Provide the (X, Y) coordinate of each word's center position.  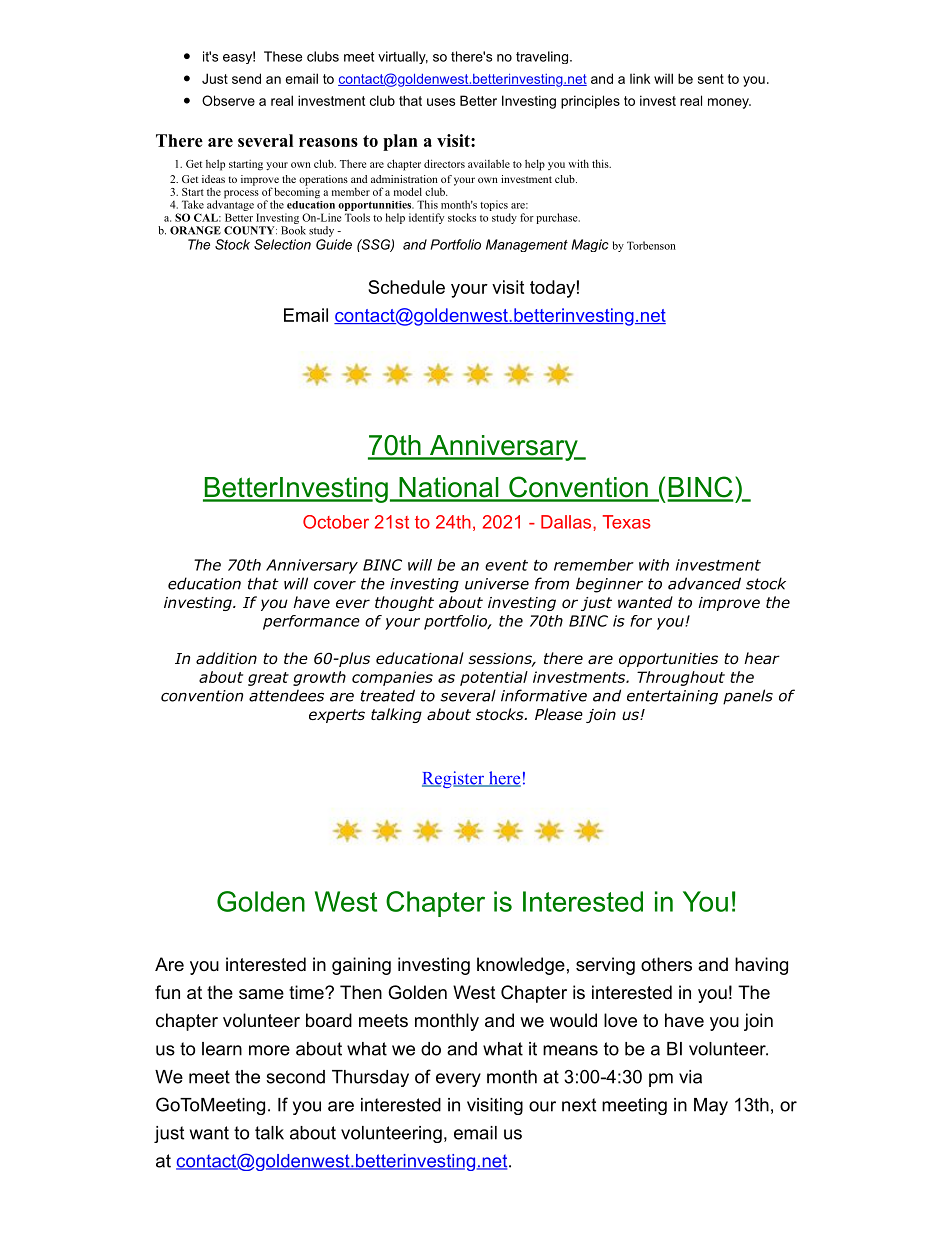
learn (222, 1049)
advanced (704, 583)
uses (441, 102)
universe (497, 584)
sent (711, 79)
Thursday (370, 1078)
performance (311, 622)
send (246, 78)
